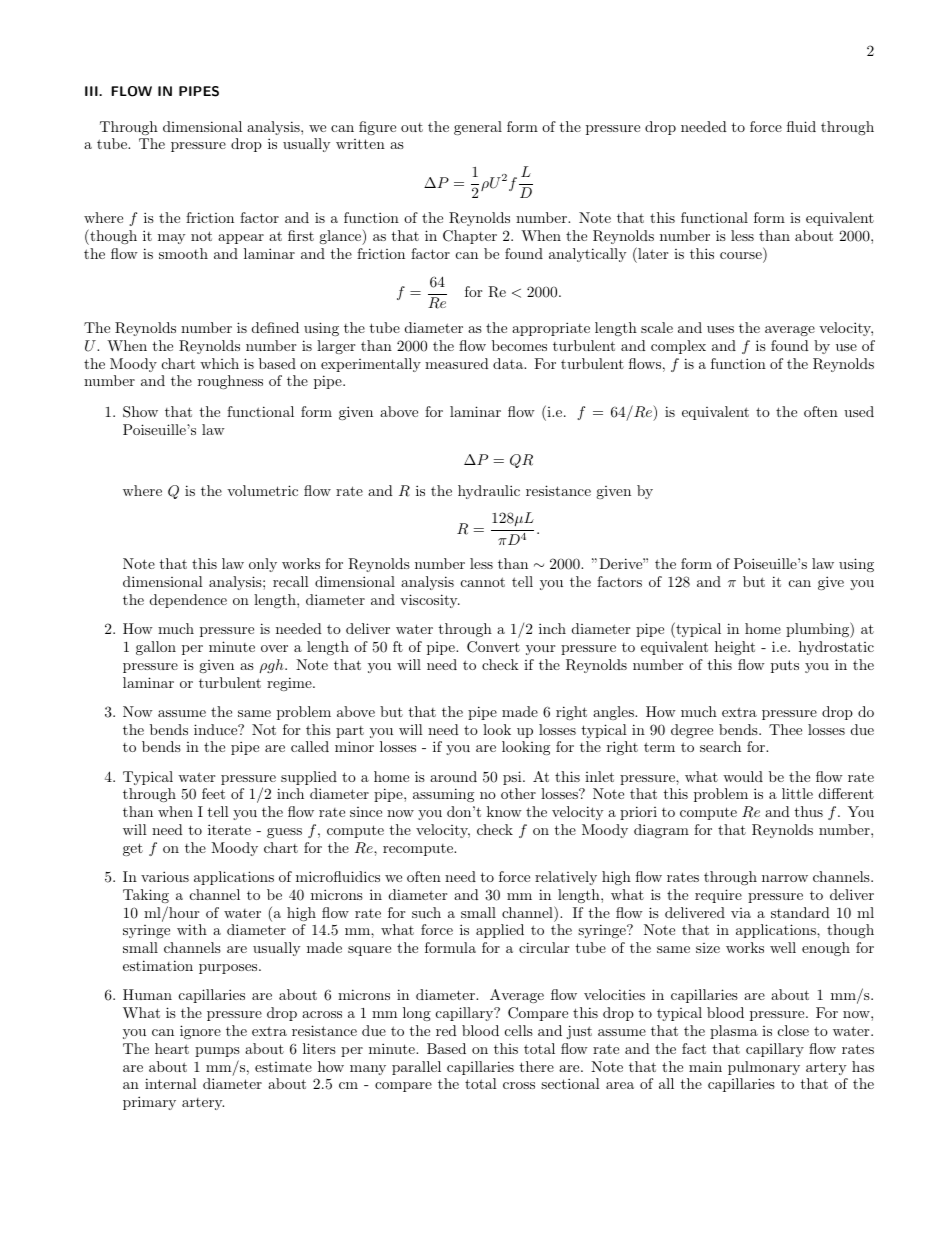 The height and width of the screenshot is (1233, 952). What do you see at coordinates (92, 91) in the screenshot?
I see `III` at bounding box center [92, 91].
